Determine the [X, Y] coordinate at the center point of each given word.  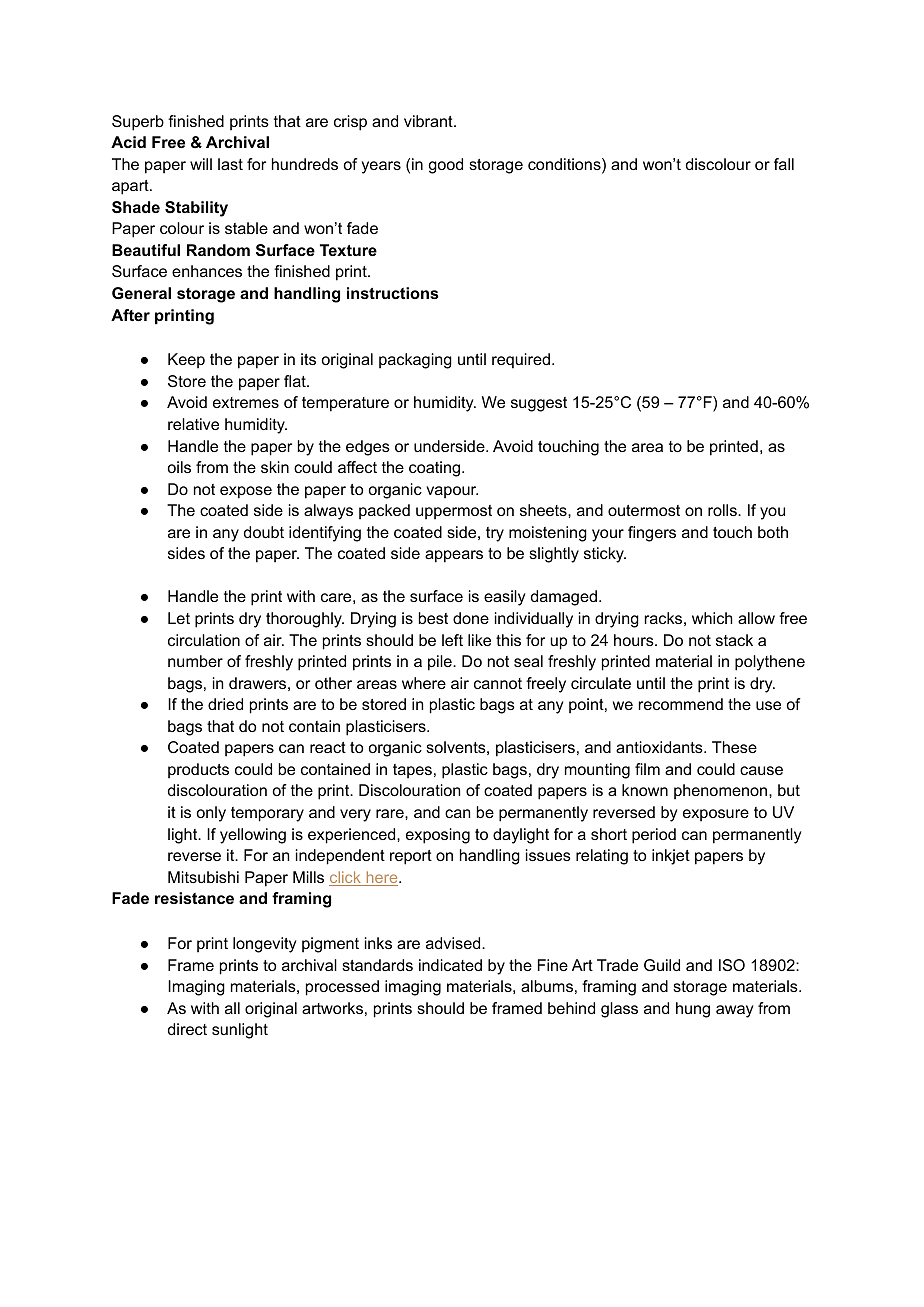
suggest [539, 404]
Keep [186, 361]
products [198, 771]
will [201, 164]
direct [187, 1029]
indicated [450, 965]
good [446, 166]
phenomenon [720, 792]
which [712, 618]
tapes [412, 771]
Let [179, 618]
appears [454, 556]
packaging [415, 361]
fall [784, 164]
